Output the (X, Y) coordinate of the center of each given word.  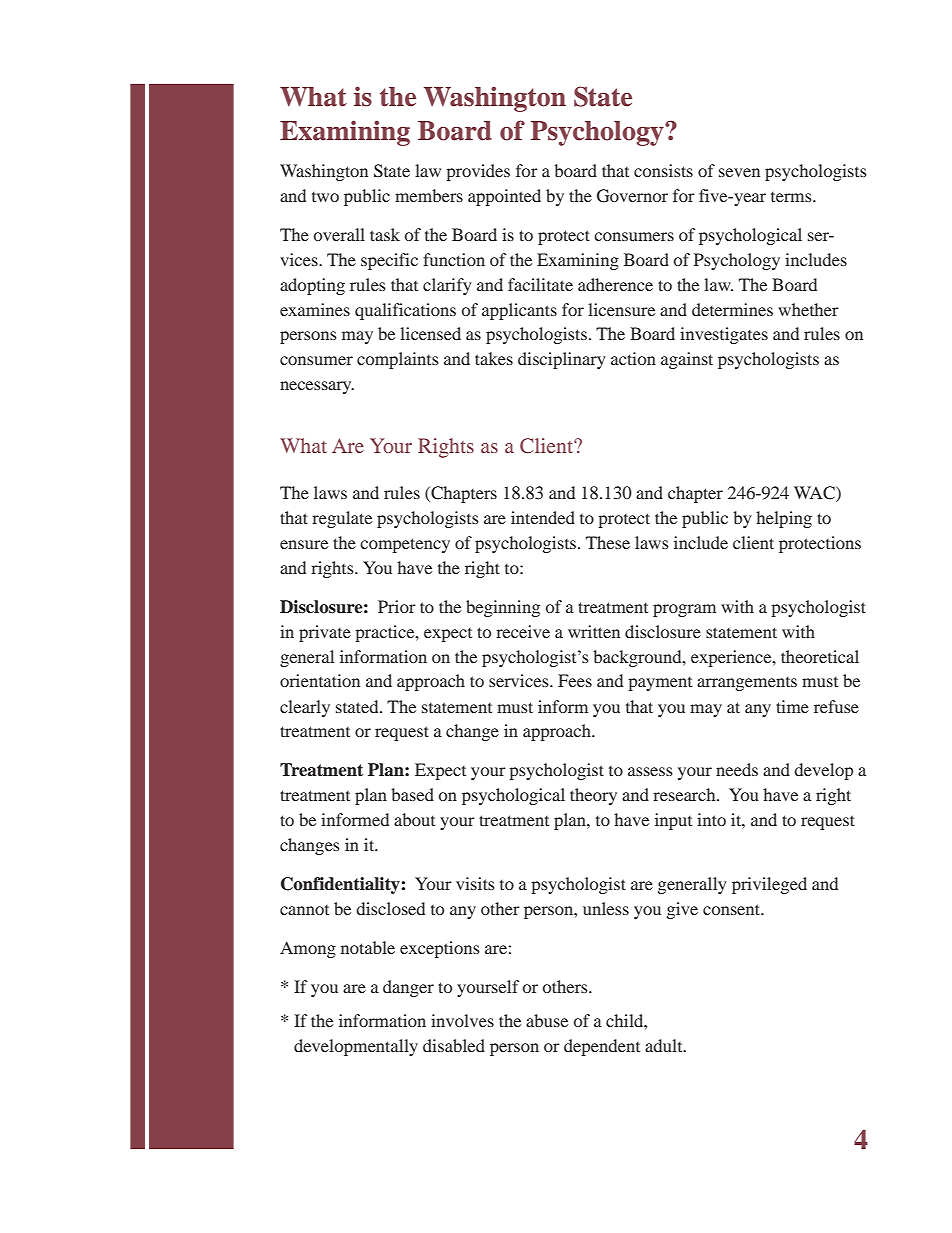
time (792, 706)
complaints (398, 360)
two (325, 197)
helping (784, 519)
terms (792, 197)
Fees (575, 680)
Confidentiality (340, 885)
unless (606, 908)
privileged (769, 885)
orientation (320, 680)
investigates (724, 335)
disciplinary (562, 360)
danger (408, 988)
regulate (342, 519)
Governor (632, 196)
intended (543, 517)
